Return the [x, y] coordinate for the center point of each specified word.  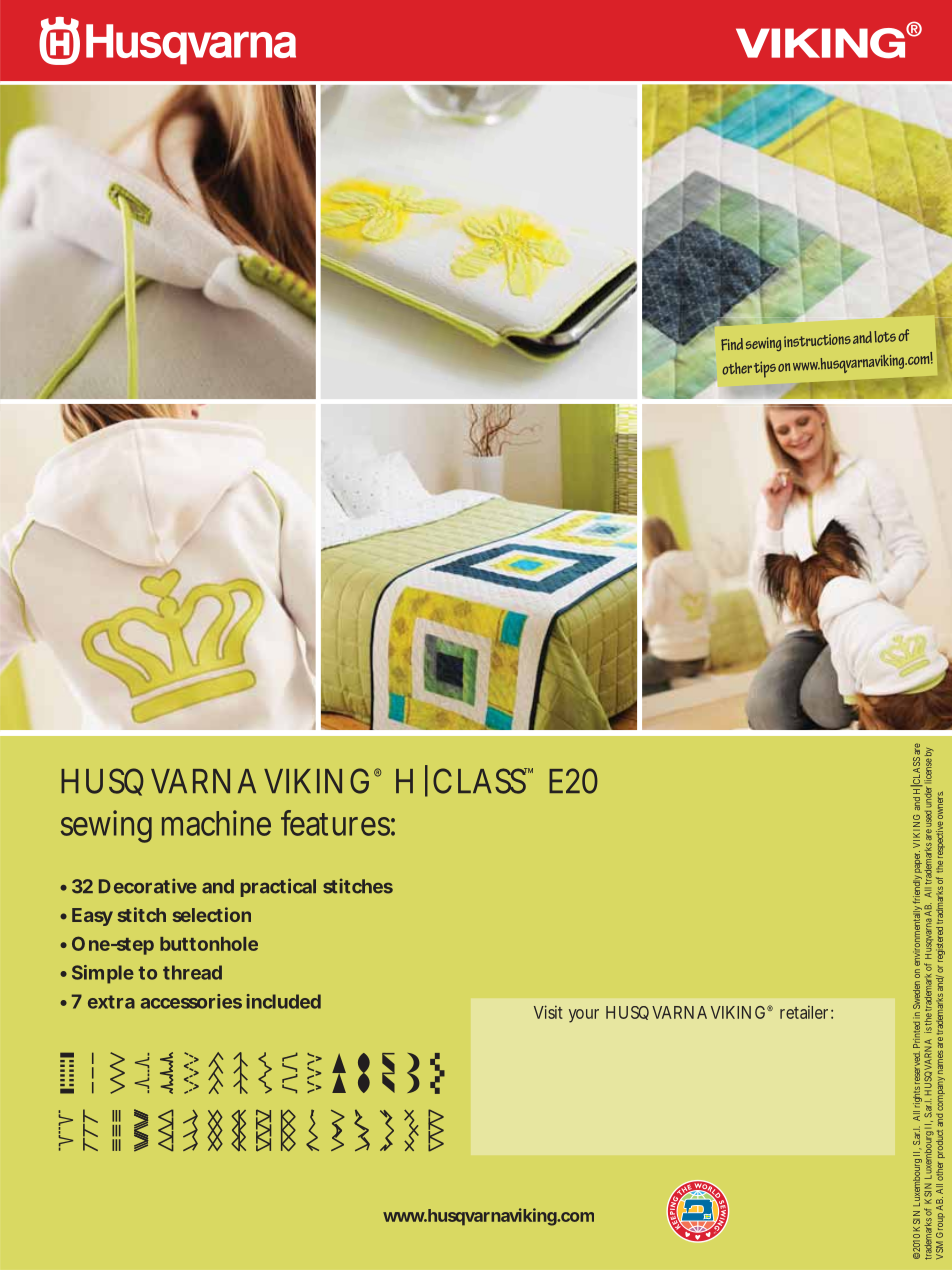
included [284, 1001]
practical [278, 887]
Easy [92, 917]
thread [192, 972]
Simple [103, 974]
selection [212, 914]
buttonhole [209, 944]
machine [216, 823]
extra [111, 1002]
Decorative [148, 886]
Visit [548, 1012]
